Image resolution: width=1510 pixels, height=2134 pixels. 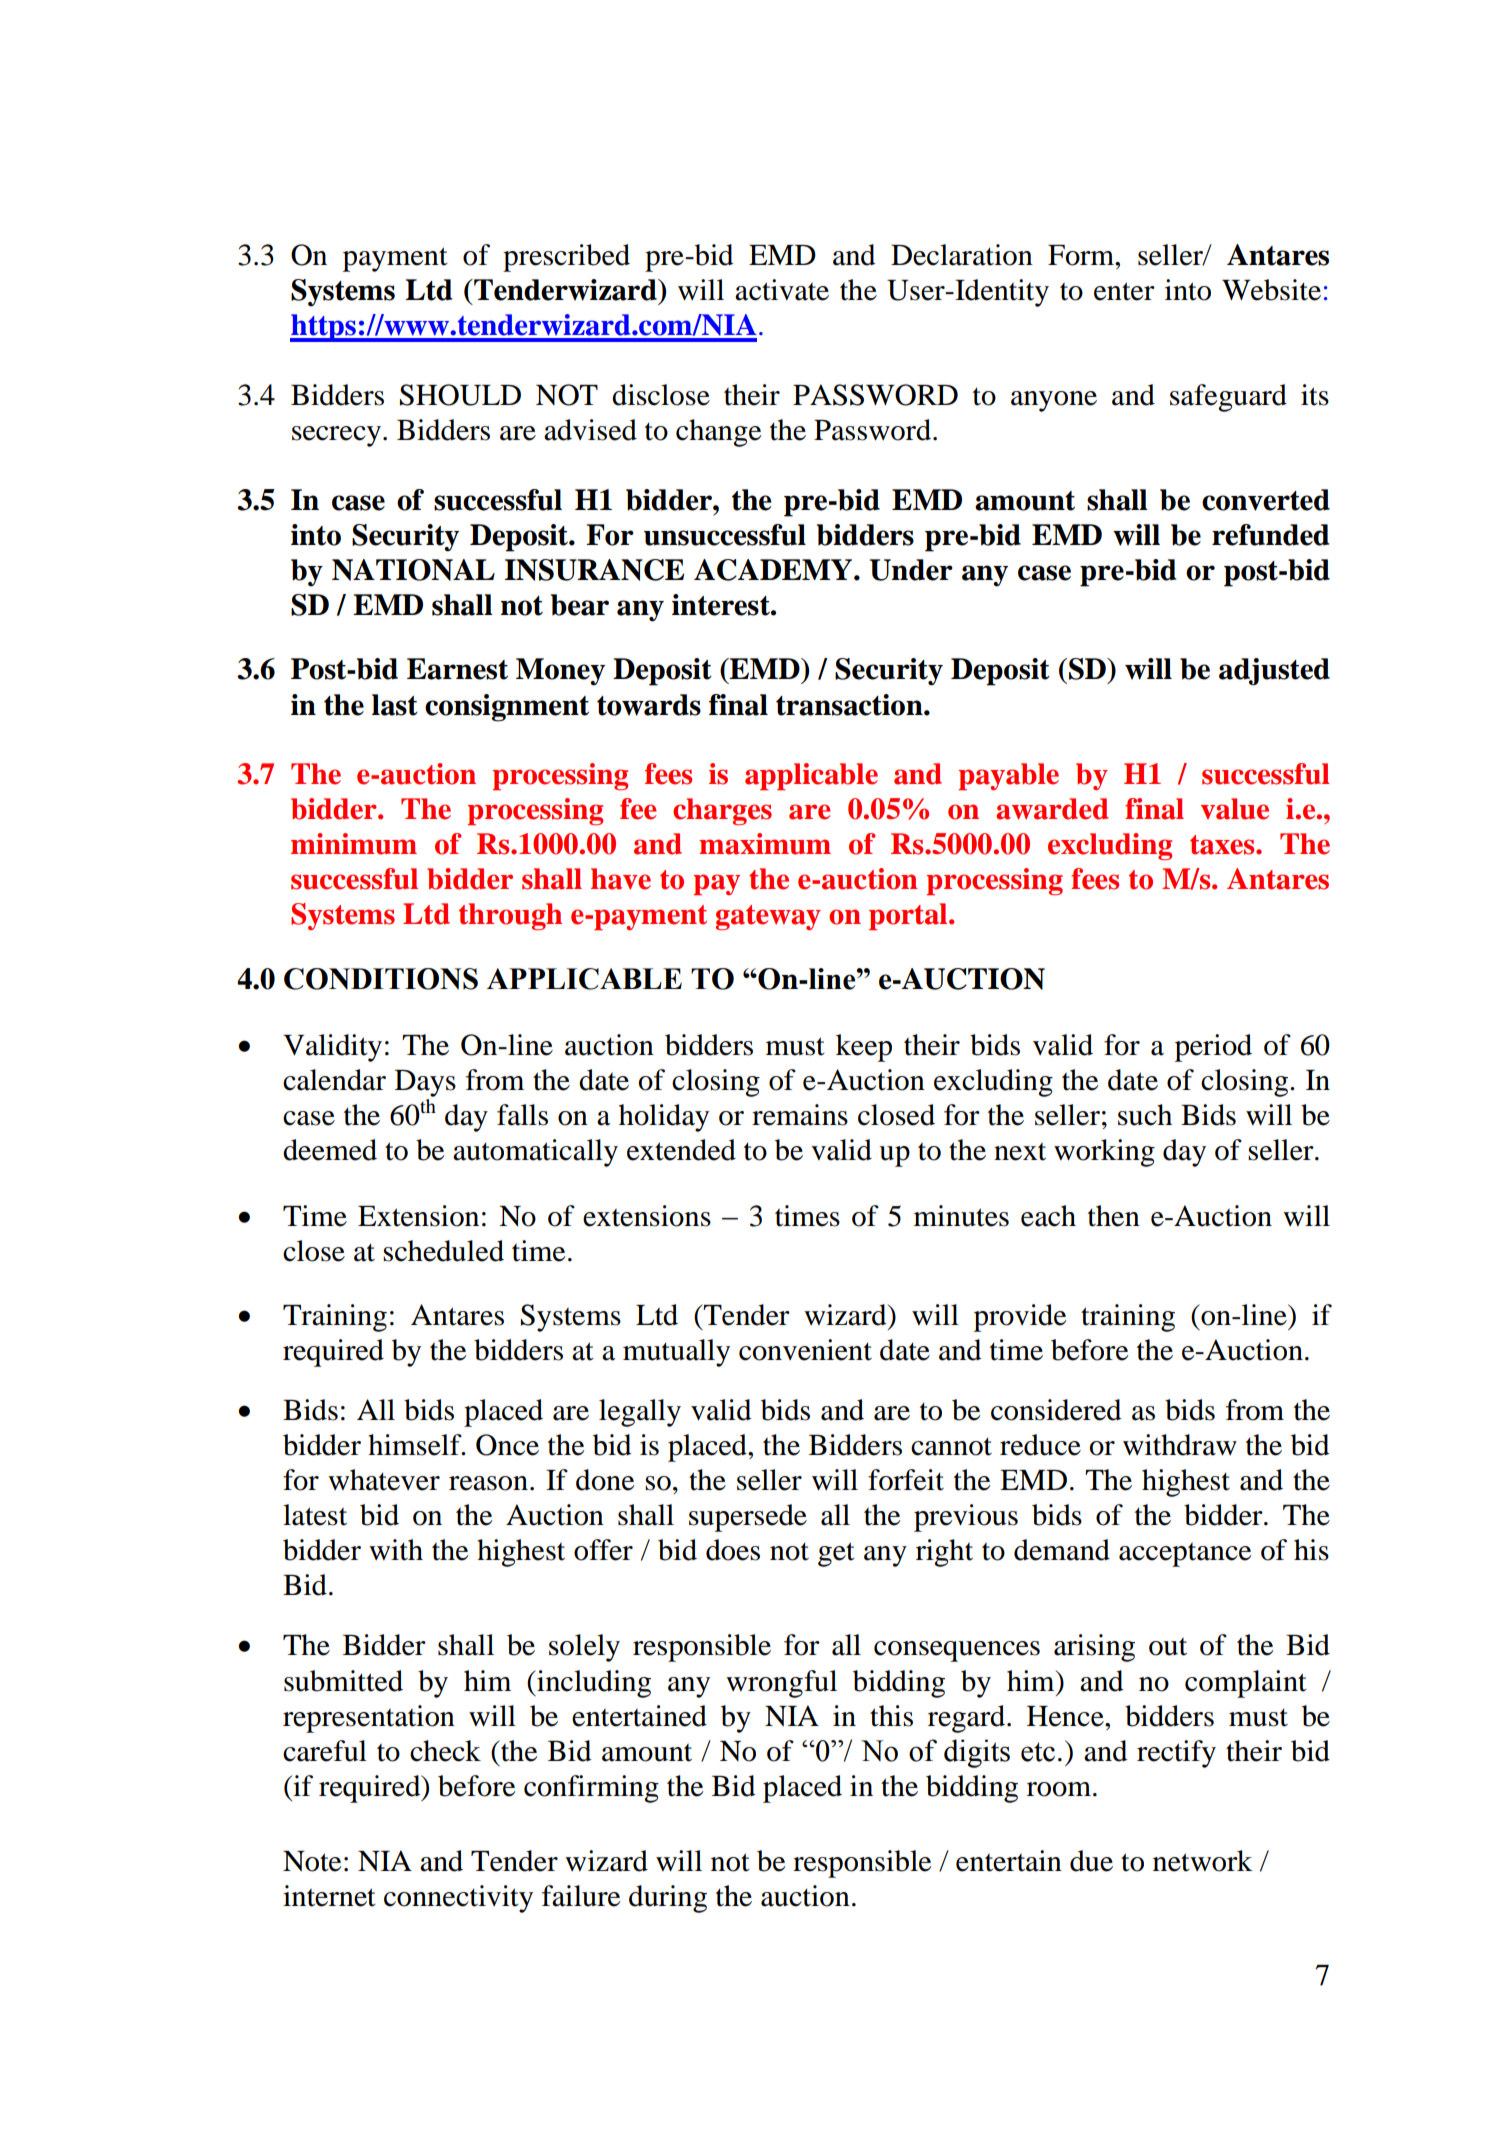 What do you see at coordinates (354, 844) in the screenshot?
I see `minimum` at bounding box center [354, 844].
